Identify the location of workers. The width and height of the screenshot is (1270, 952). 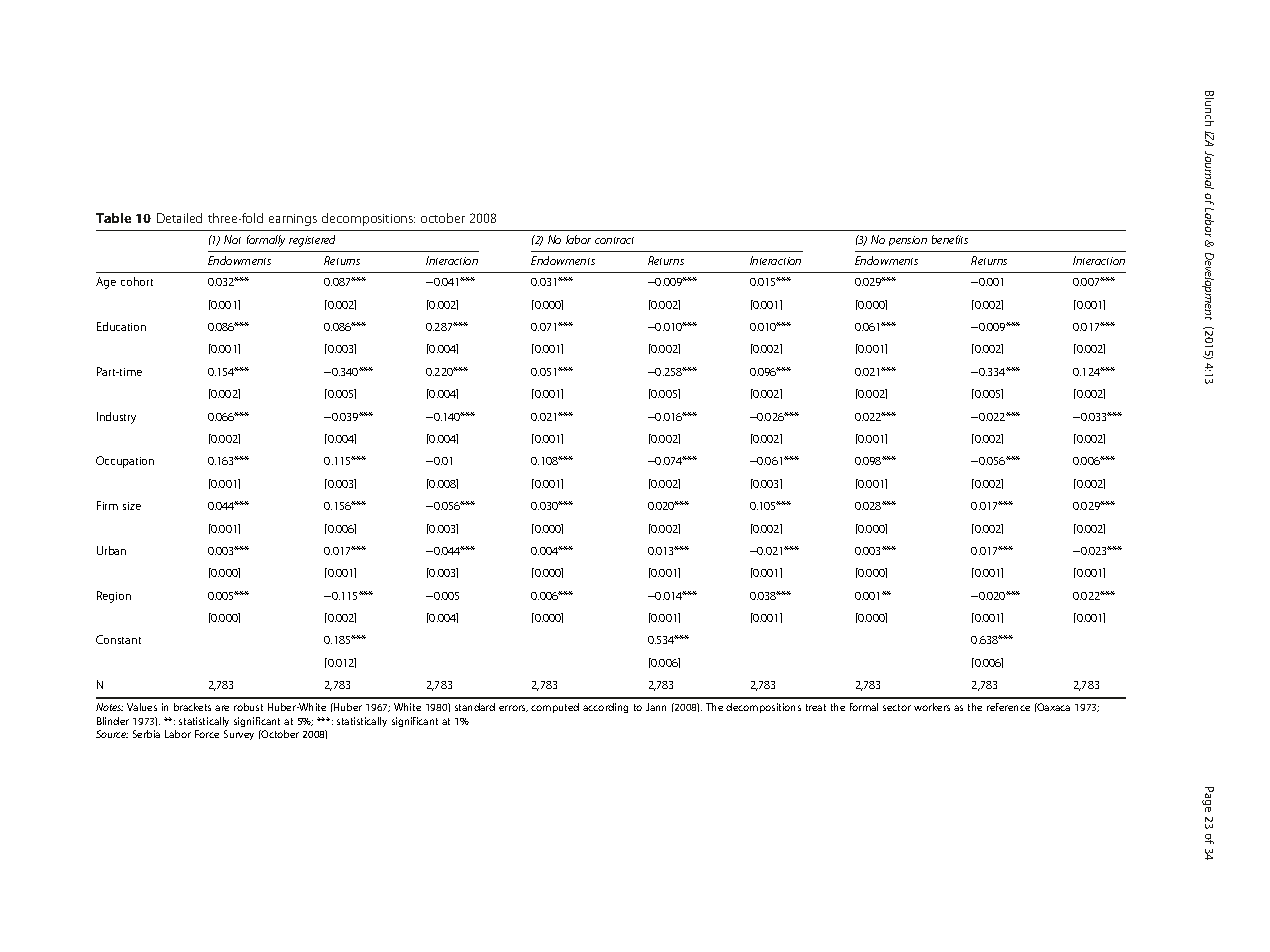
(932, 707).
